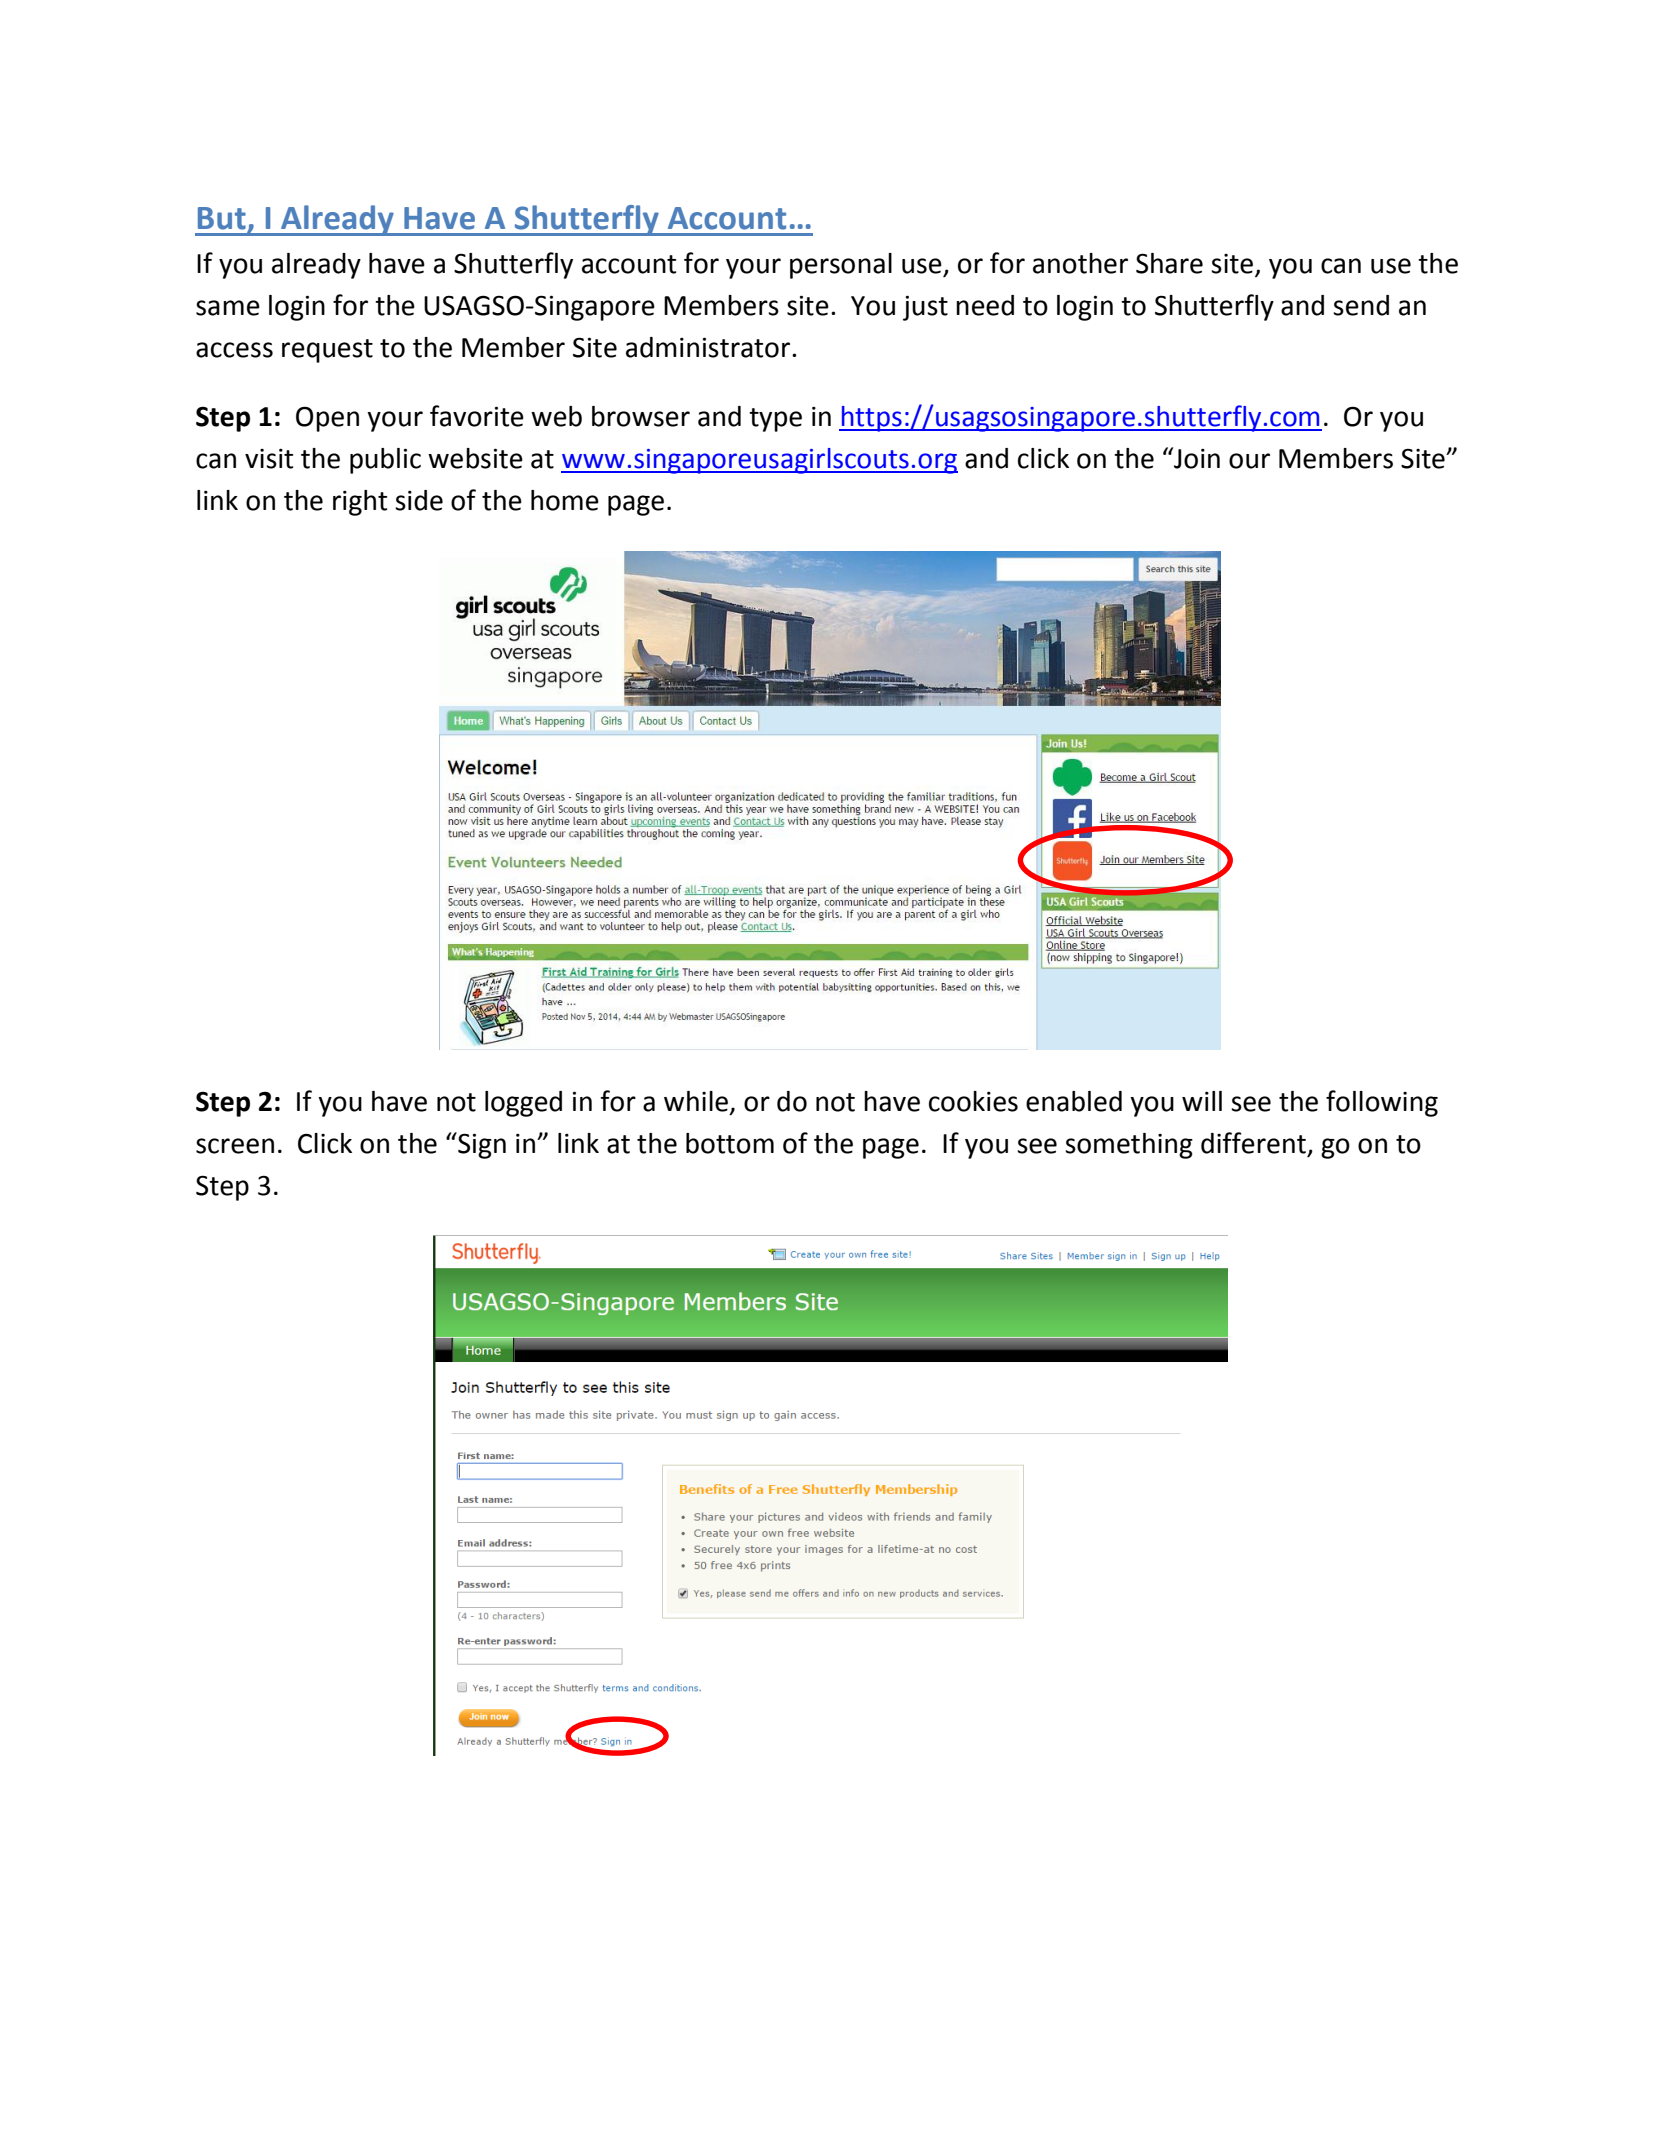 The width and height of the page is (1662, 2151). Describe the element at coordinates (228, 308) in the page. I see `same` at that location.
